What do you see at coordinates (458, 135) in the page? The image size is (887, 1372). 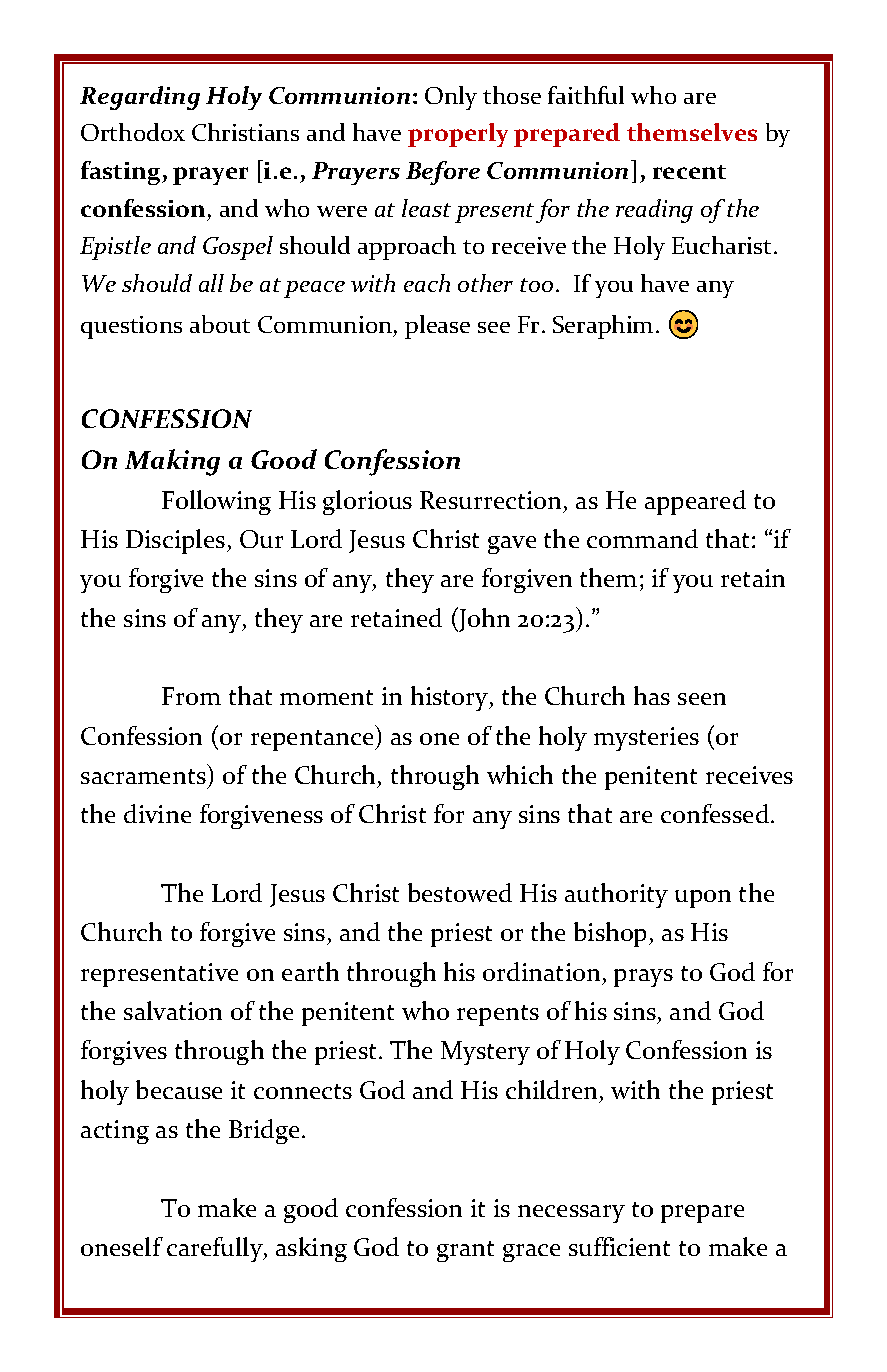 I see `properly` at bounding box center [458, 135].
